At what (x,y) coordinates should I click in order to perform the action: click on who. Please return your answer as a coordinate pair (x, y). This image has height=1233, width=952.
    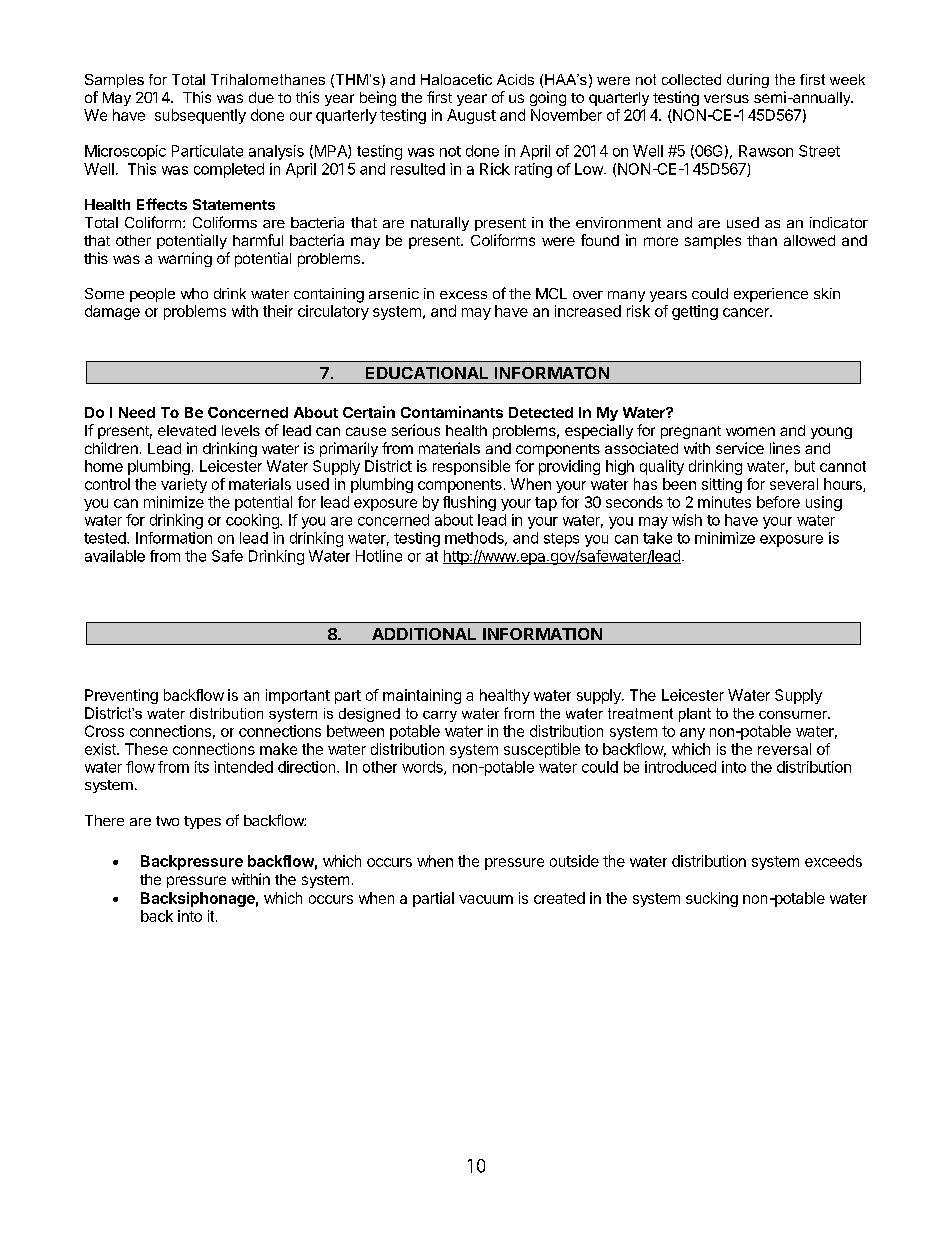
    Looking at the image, I should click on (194, 293).
